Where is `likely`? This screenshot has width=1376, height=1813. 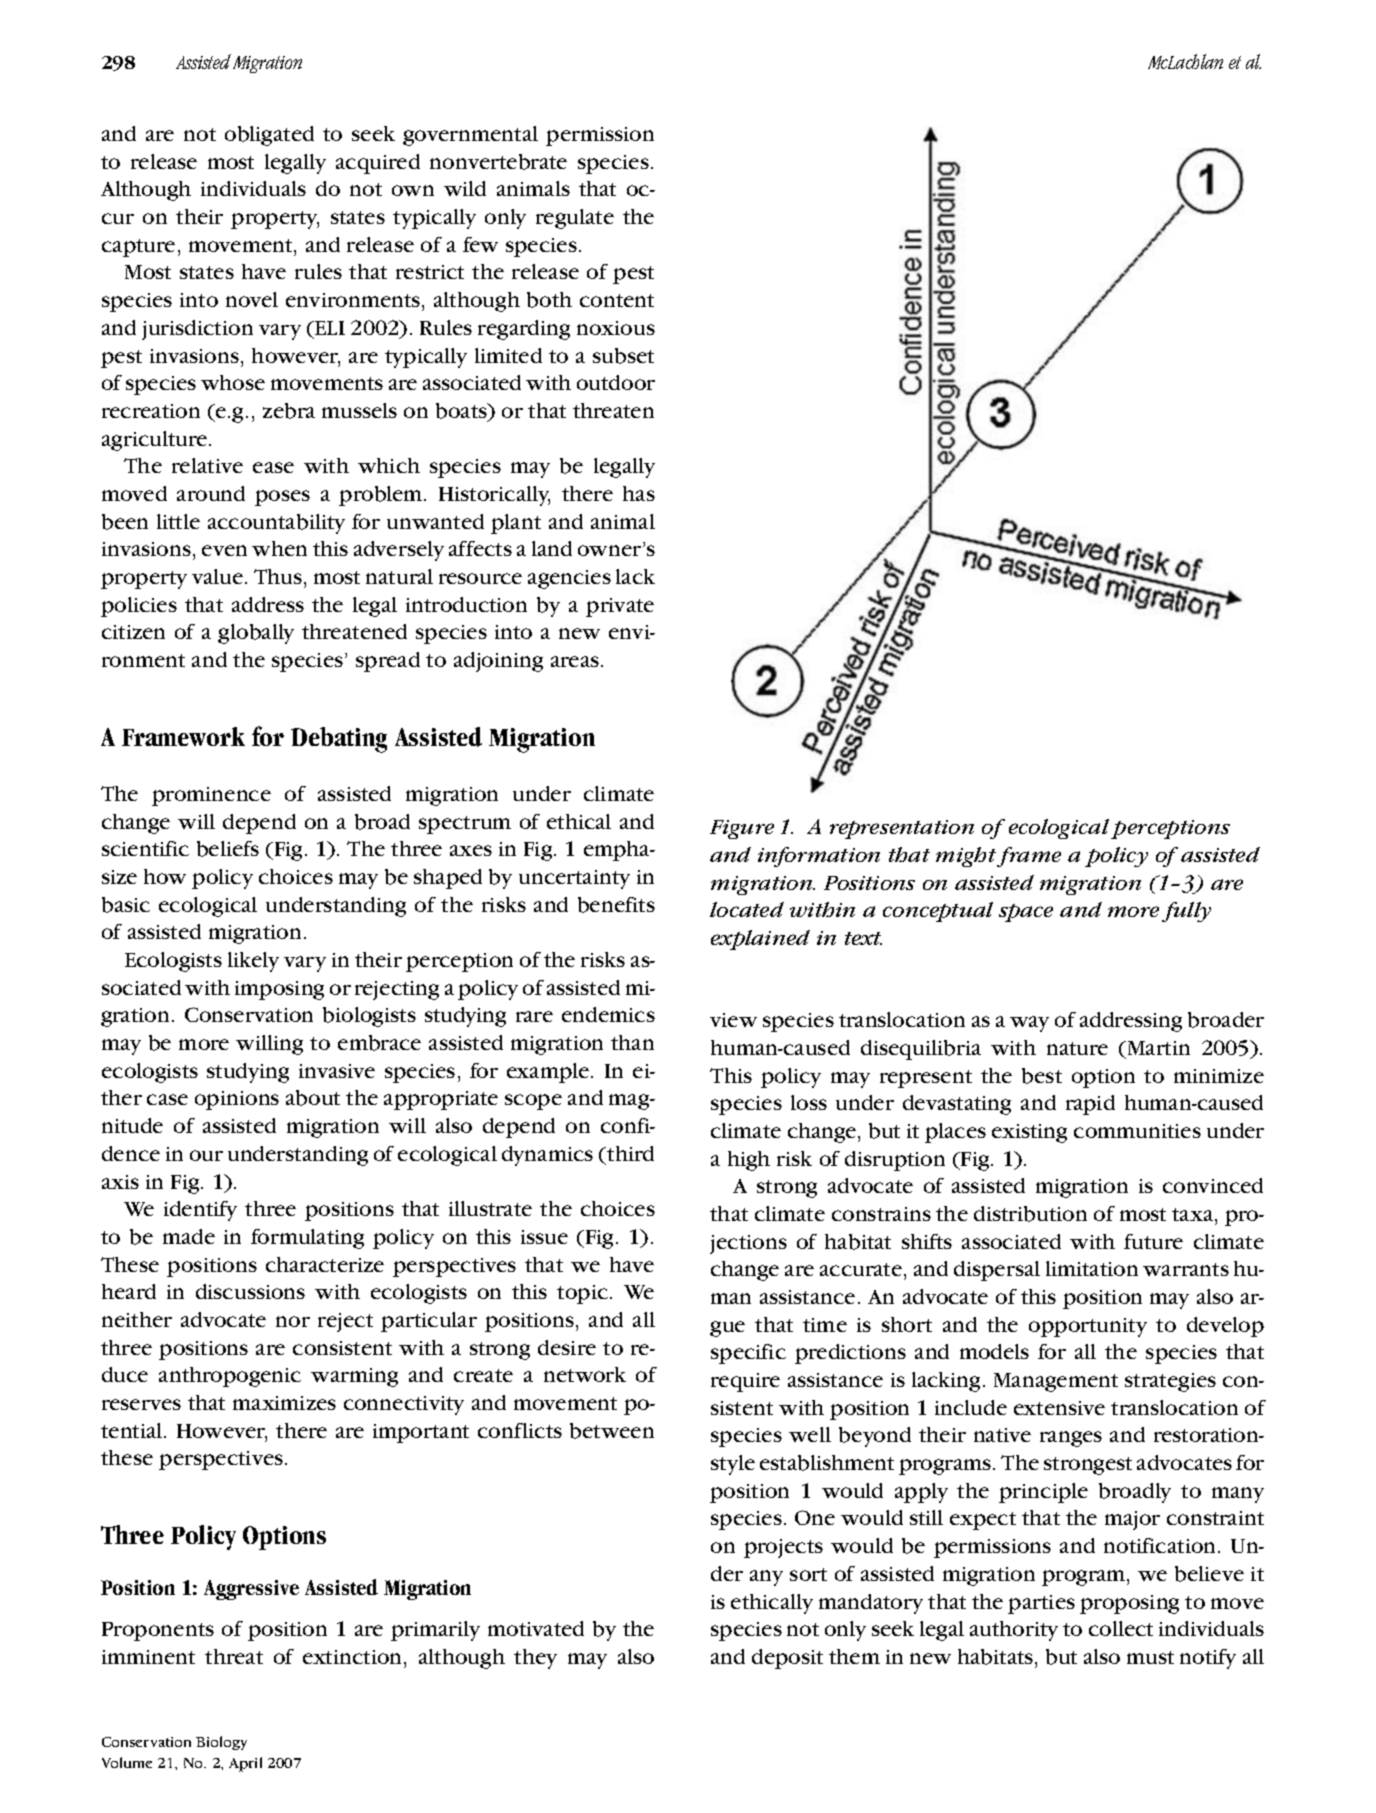
likely is located at coordinates (253, 962).
